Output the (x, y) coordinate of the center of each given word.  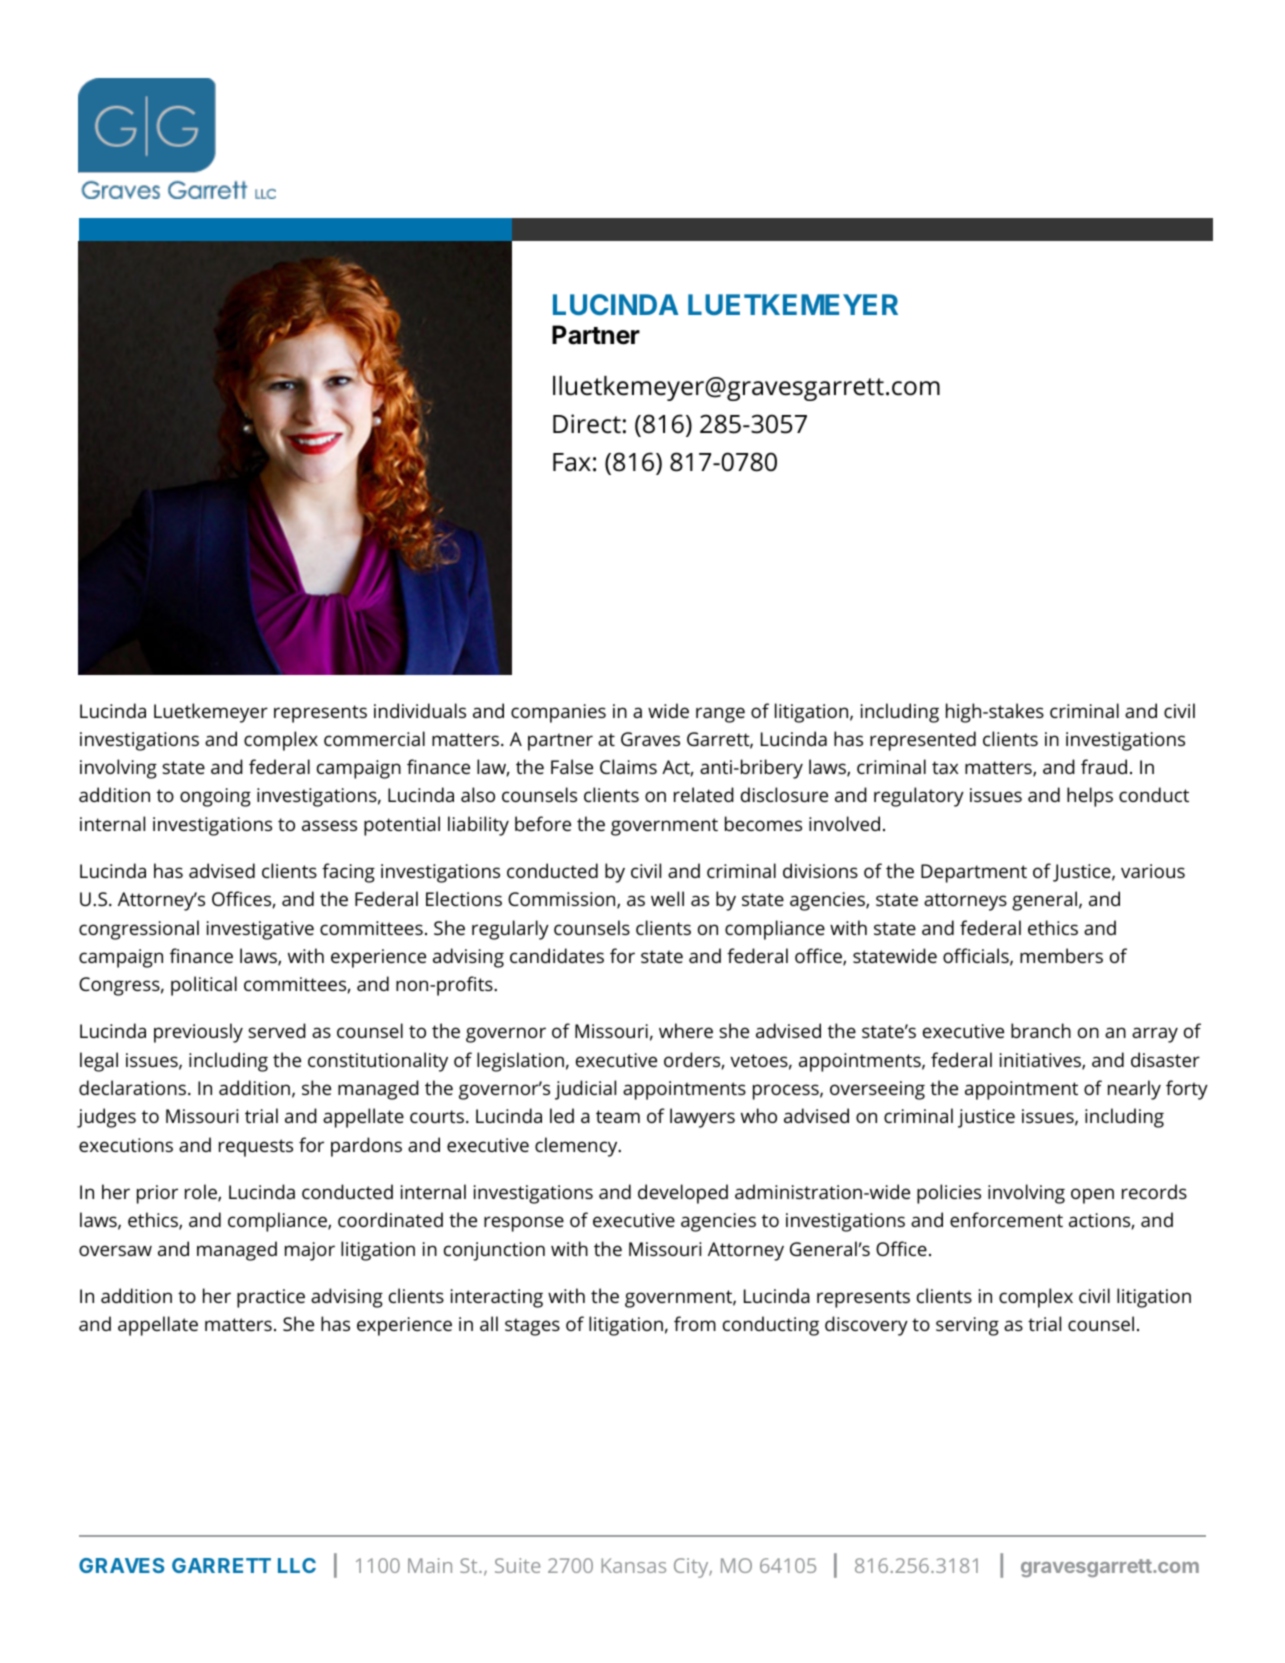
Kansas (633, 1565)
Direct (587, 424)
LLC (297, 1565)
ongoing (215, 797)
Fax (572, 462)
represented (923, 741)
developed (683, 1194)
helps (1090, 797)
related (704, 794)
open (1092, 1196)
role (202, 1193)
